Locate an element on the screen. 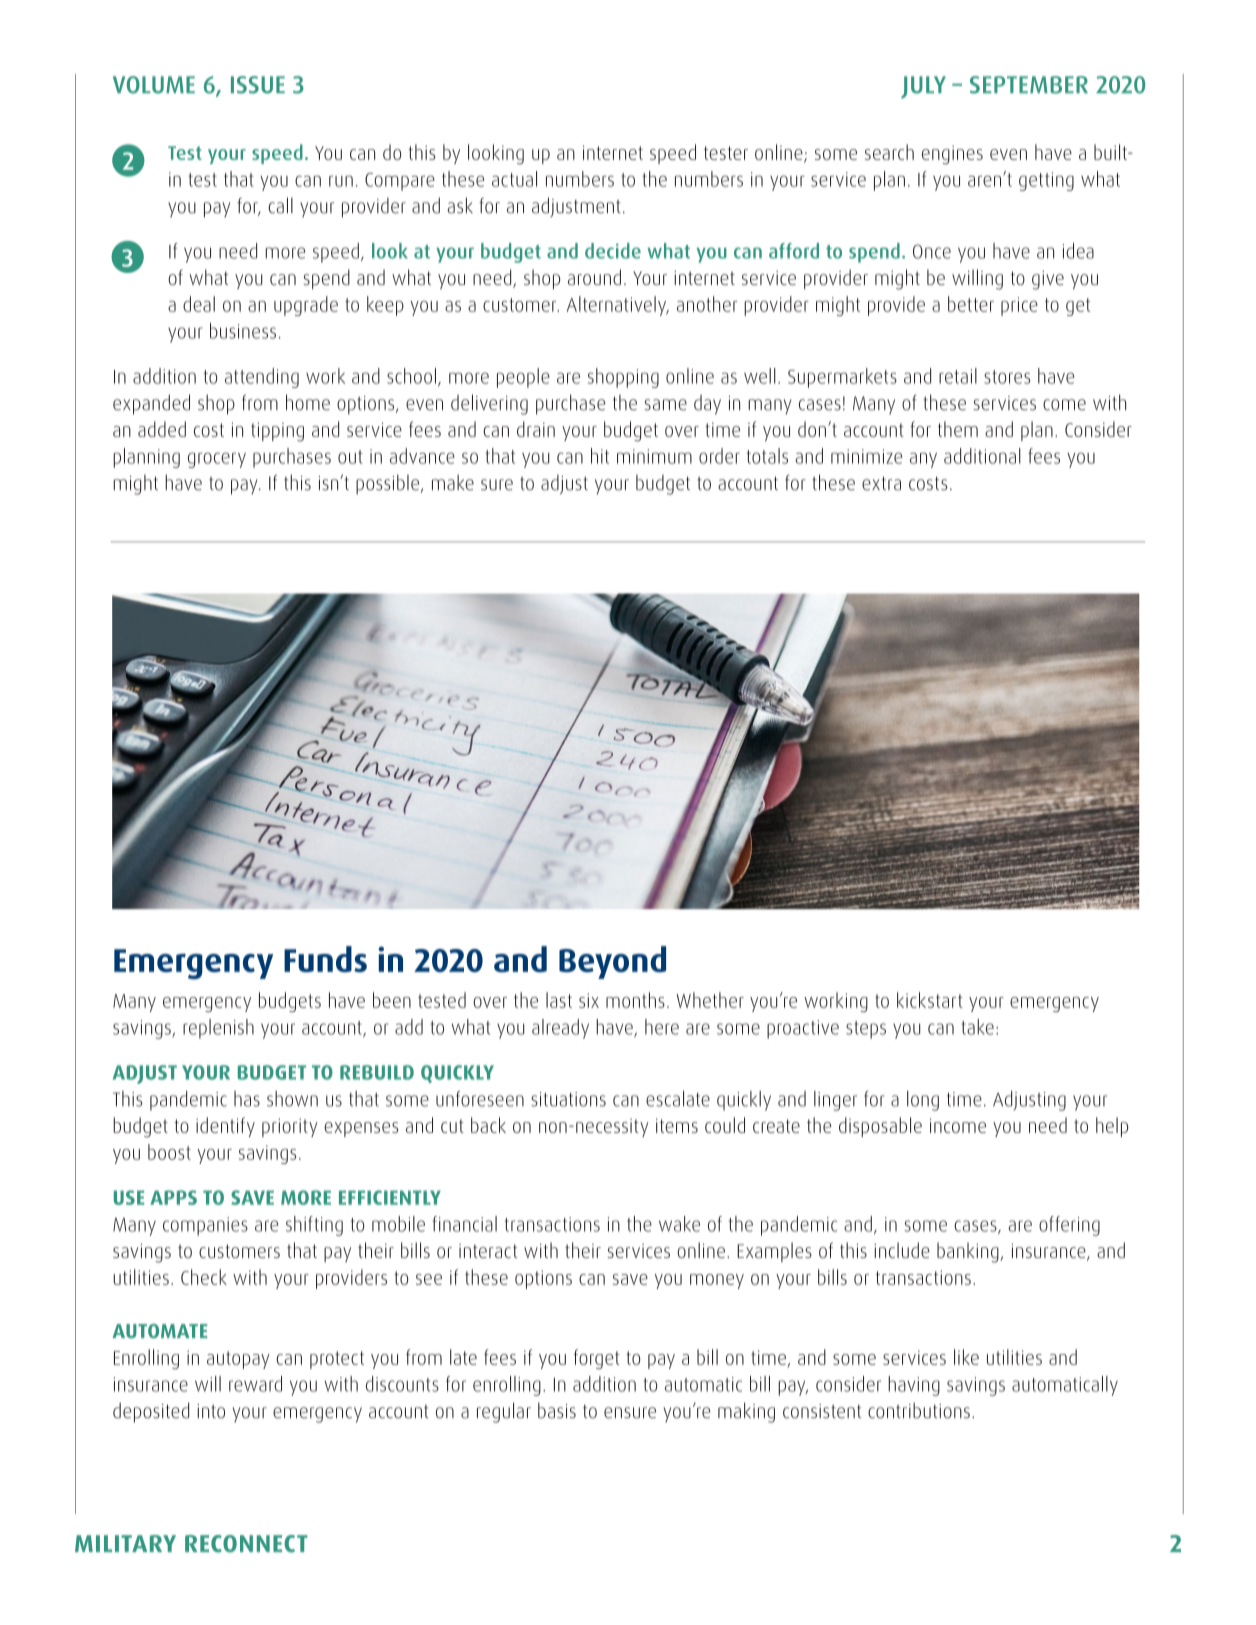 Image resolution: width=1256 pixels, height=1625 pixels. wake is located at coordinates (679, 1224).
